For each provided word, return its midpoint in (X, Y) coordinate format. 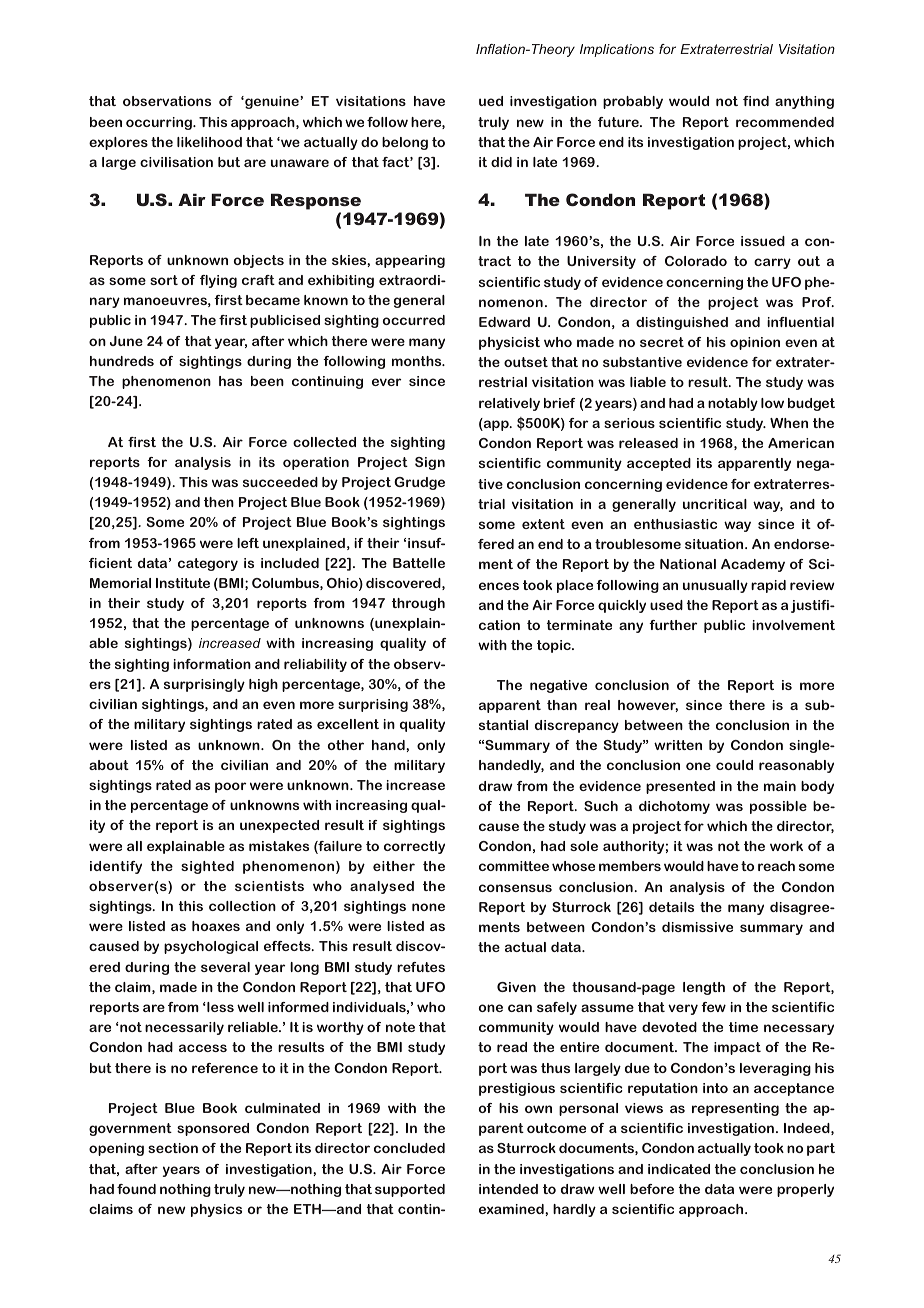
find (756, 101)
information (212, 664)
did (501, 162)
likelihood (209, 142)
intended (508, 1189)
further (673, 625)
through (418, 604)
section (173, 1148)
